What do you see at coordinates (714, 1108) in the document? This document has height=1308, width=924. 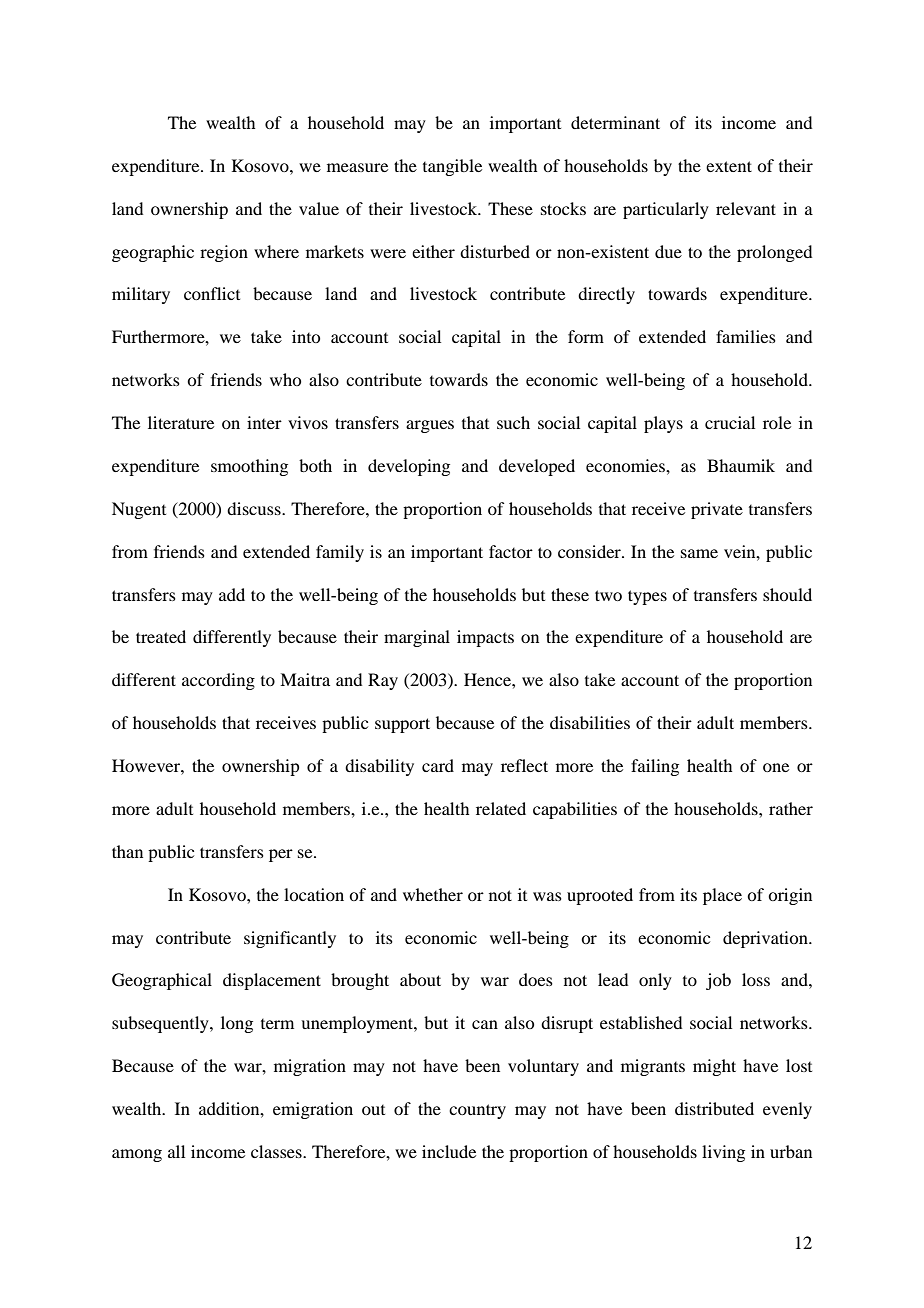 I see `distributed` at bounding box center [714, 1108].
